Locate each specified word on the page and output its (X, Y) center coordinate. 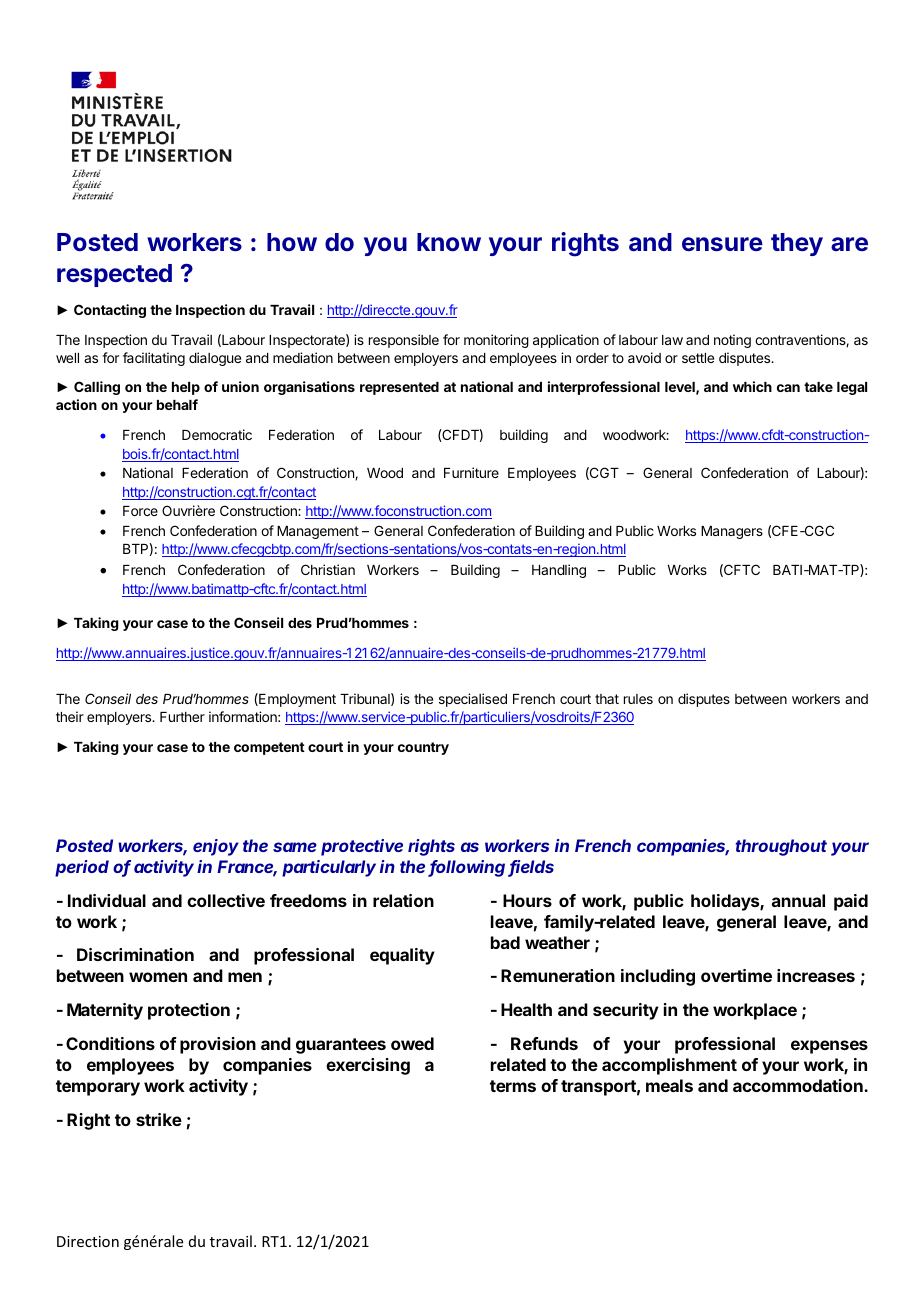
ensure (722, 244)
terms (513, 1086)
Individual (107, 900)
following (469, 868)
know (449, 242)
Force (140, 511)
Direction (88, 1241)
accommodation (799, 1085)
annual (798, 900)
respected (114, 275)
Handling (559, 571)
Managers (732, 532)
